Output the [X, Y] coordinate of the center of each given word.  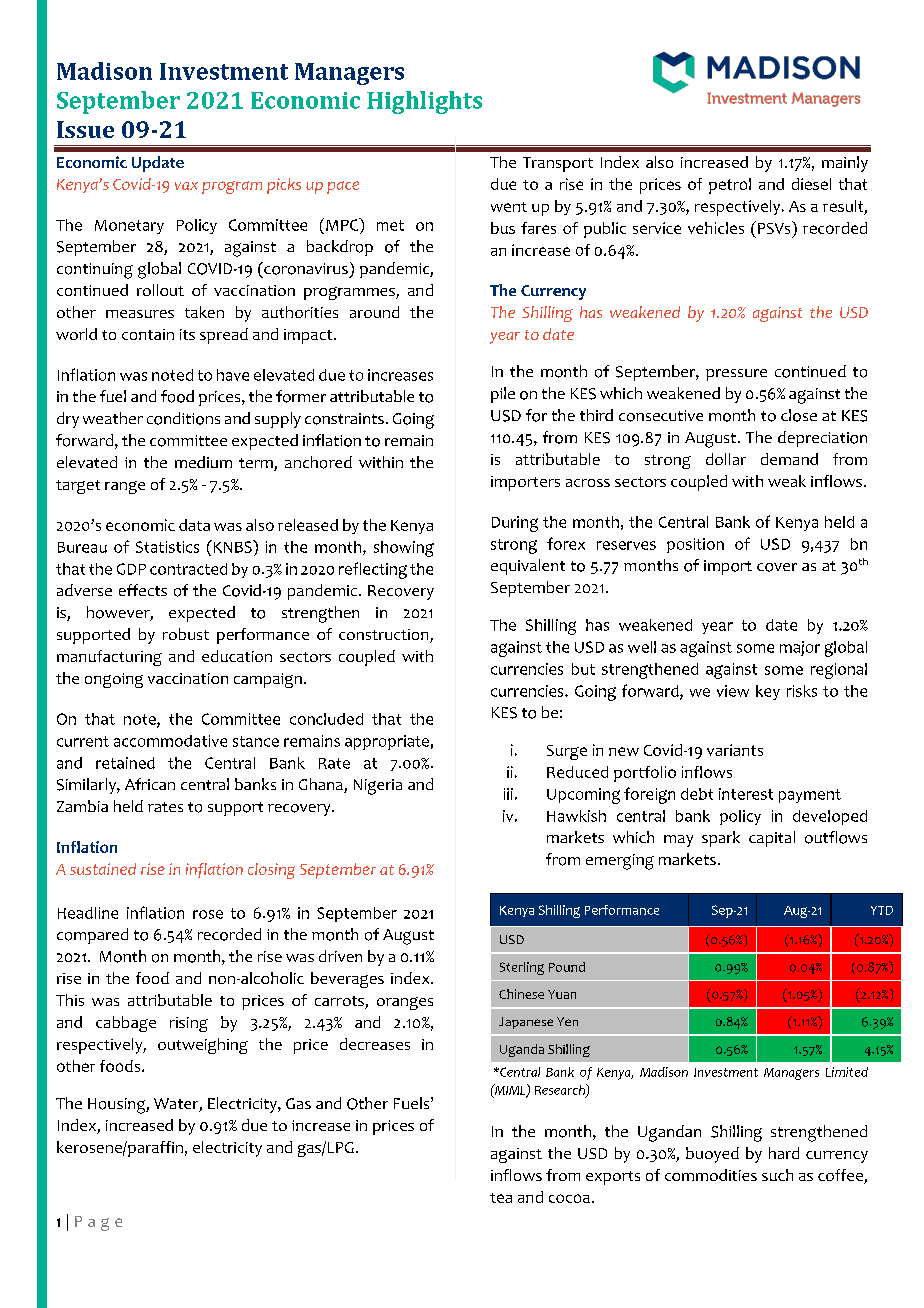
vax [186, 186]
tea [501, 1198]
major [800, 648]
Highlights [424, 102]
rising [189, 1024]
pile [503, 395]
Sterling [522, 968]
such [777, 1175]
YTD [882, 910]
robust [186, 634]
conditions [183, 418]
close [799, 415]
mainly [845, 164]
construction [385, 636]
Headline [88, 913]
